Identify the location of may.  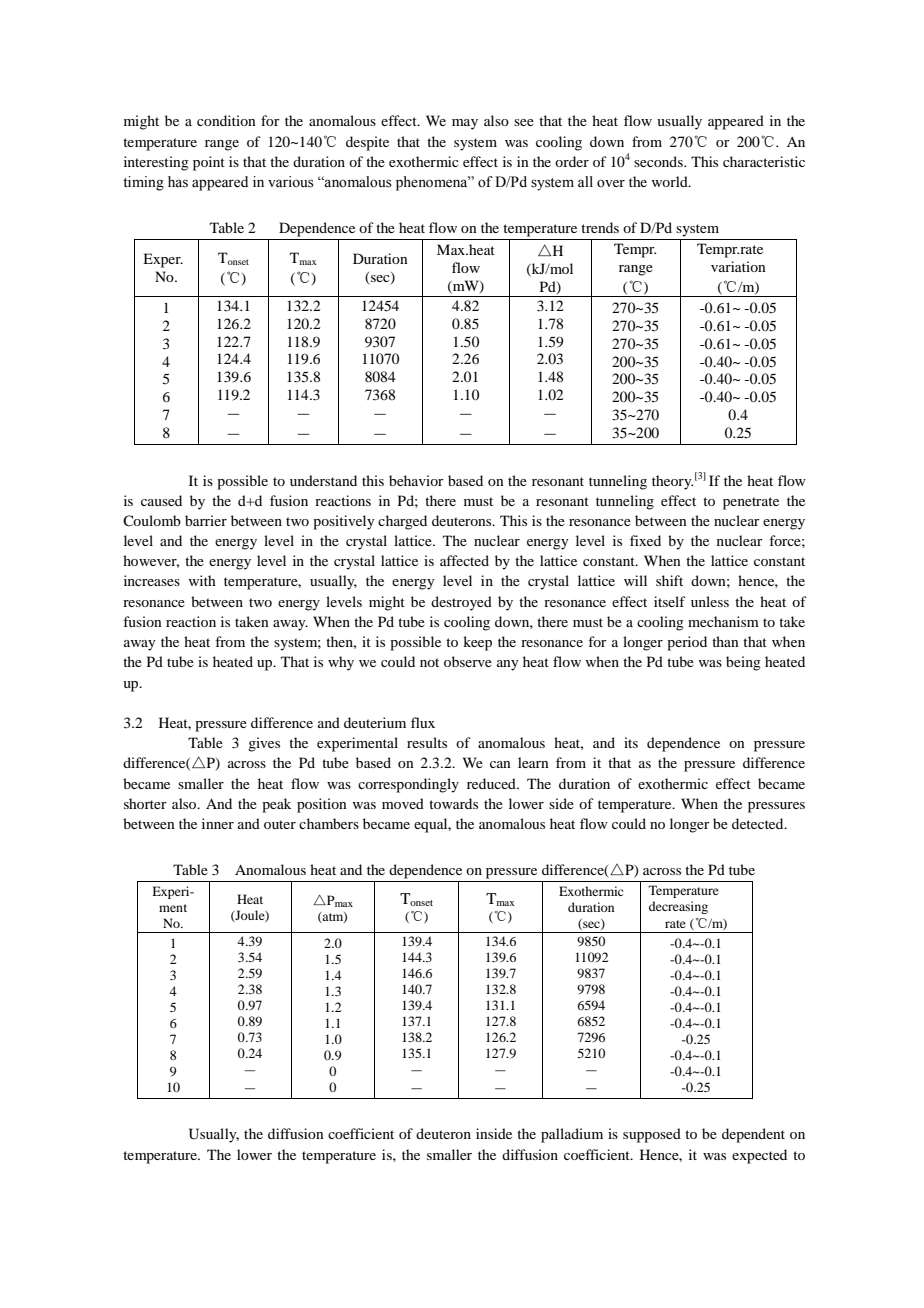
(465, 124).
